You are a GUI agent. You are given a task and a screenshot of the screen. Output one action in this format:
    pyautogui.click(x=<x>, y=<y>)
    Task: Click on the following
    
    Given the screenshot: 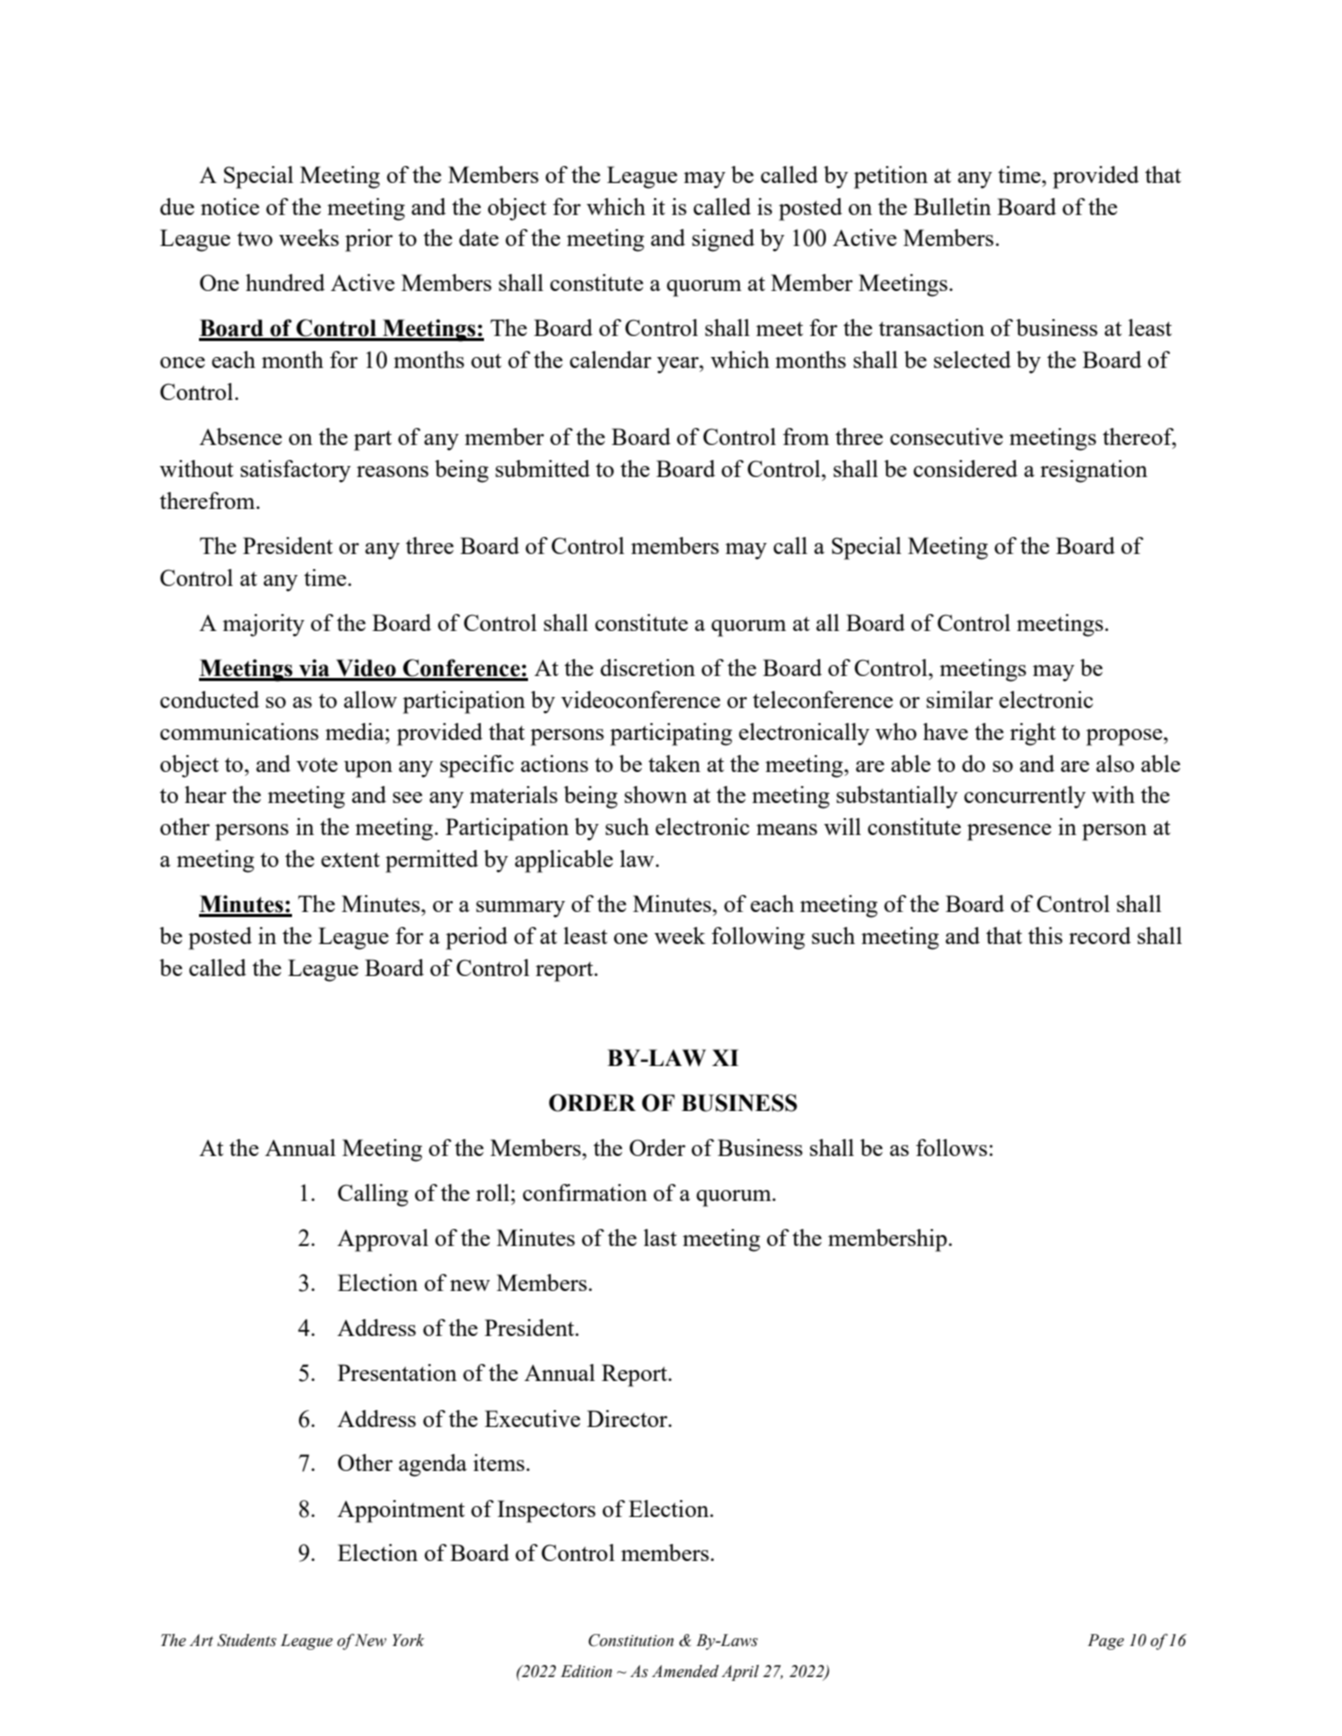 What is the action you would take?
    pyautogui.click(x=758, y=938)
